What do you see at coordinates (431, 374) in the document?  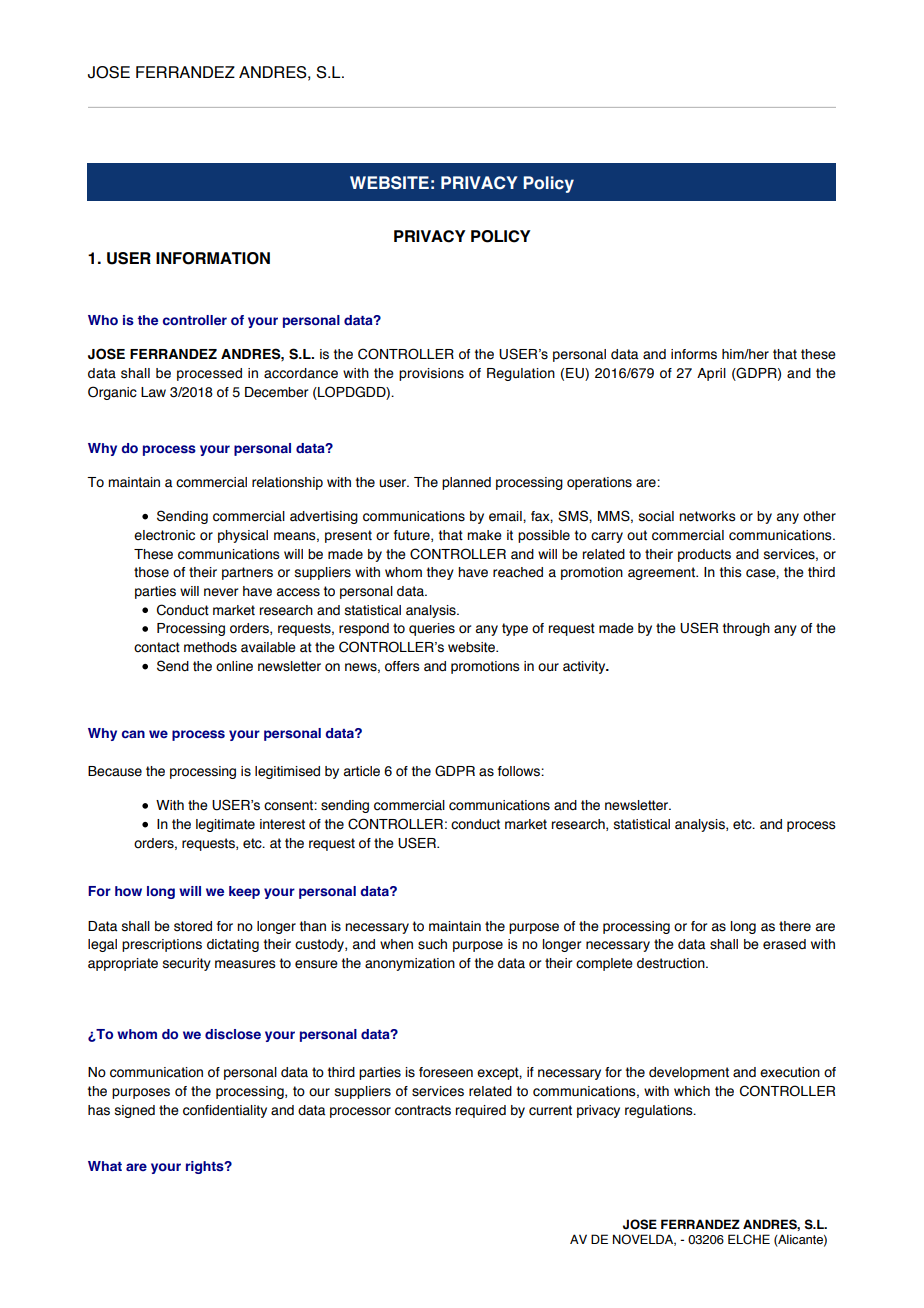 I see `provisions` at bounding box center [431, 374].
